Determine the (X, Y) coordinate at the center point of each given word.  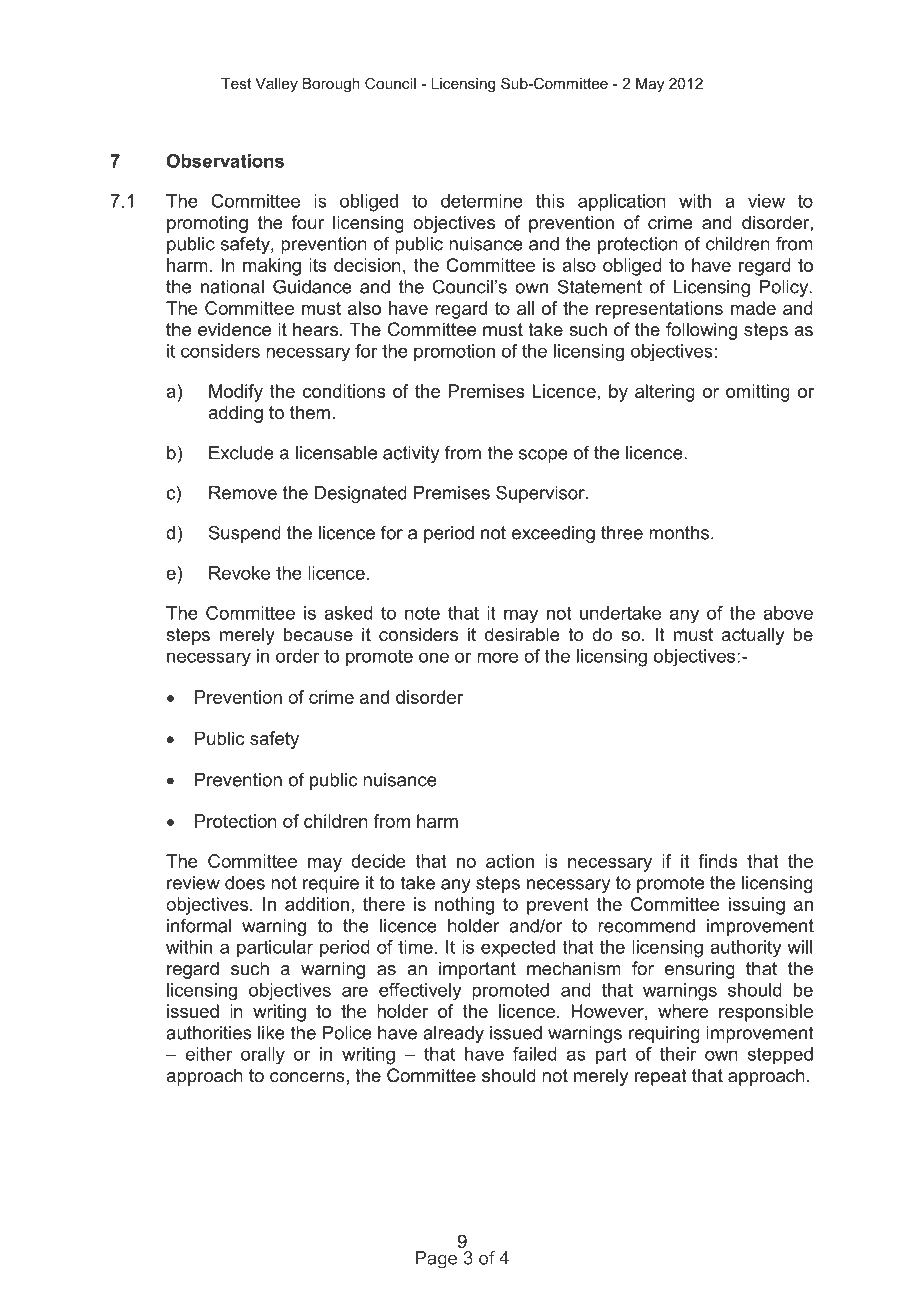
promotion (454, 353)
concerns (307, 1077)
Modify (236, 393)
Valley (276, 85)
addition (317, 904)
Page (436, 1260)
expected (518, 949)
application (622, 203)
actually (753, 636)
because (318, 634)
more (497, 657)
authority (745, 949)
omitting (758, 393)
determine (482, 201)
